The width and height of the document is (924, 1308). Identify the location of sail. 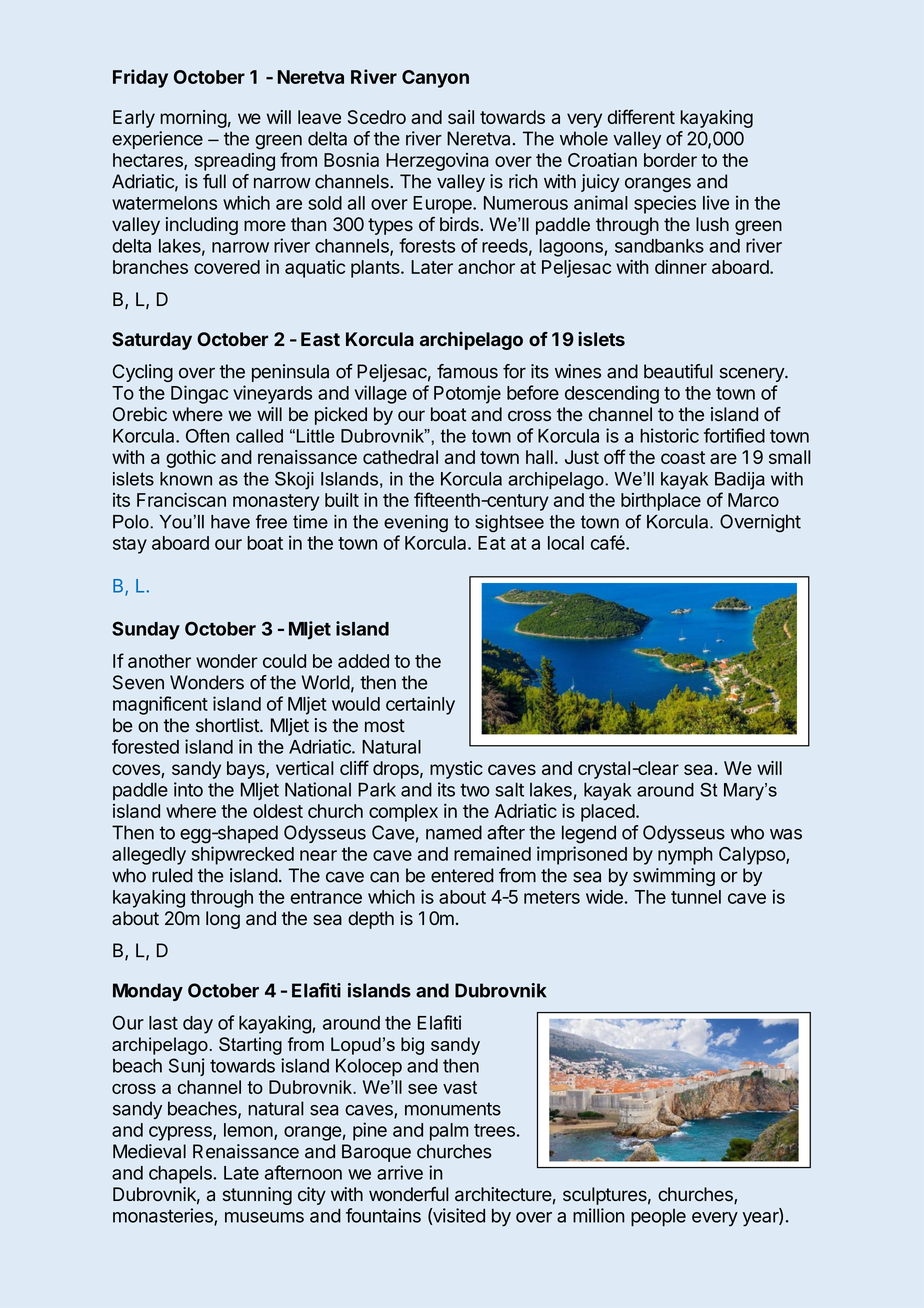
(461, 117).
